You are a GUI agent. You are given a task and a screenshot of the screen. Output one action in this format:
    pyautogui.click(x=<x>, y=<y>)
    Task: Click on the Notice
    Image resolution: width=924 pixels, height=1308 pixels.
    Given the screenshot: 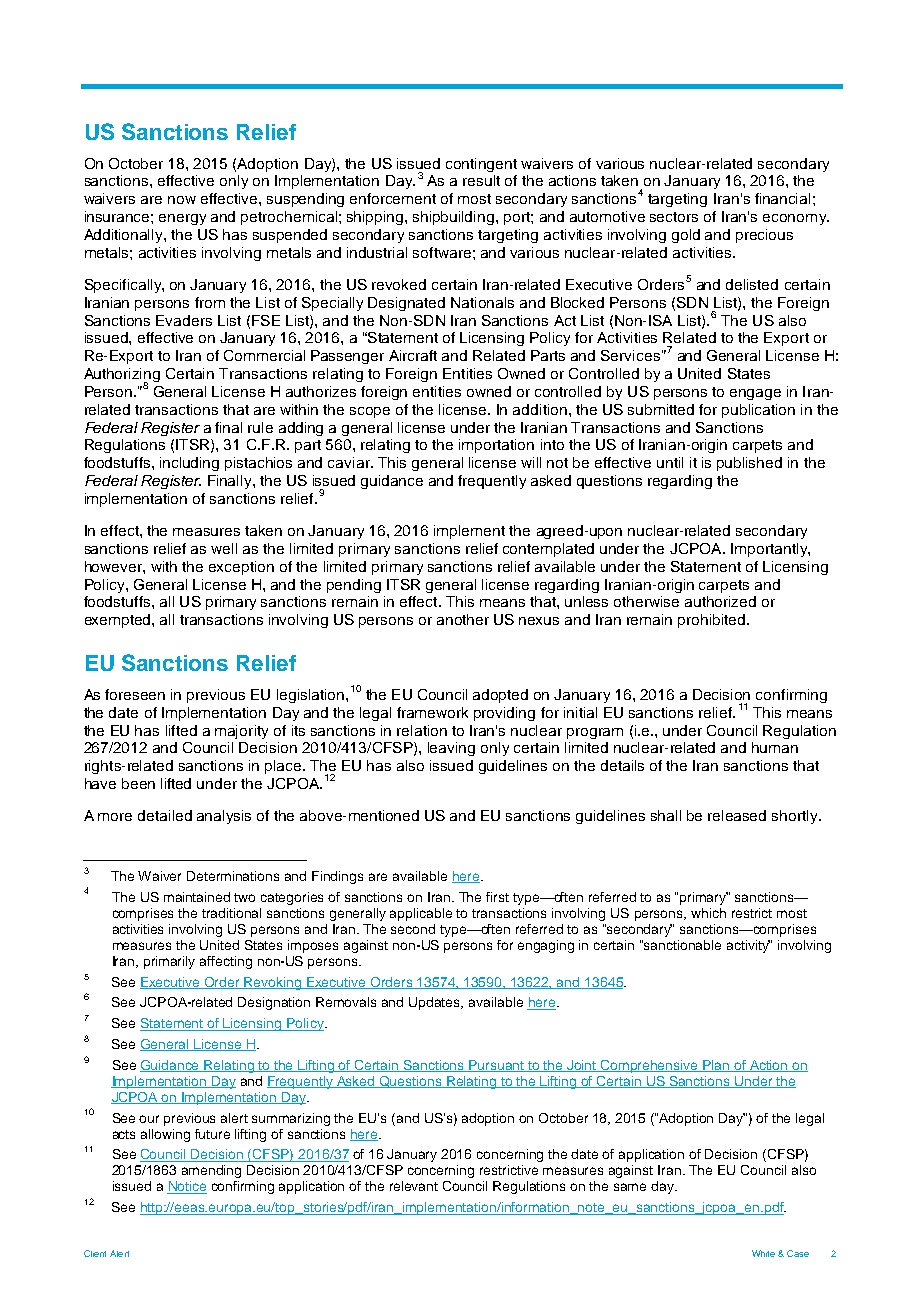 What is the action you would take?
    pyautogui.click(x=187, y=1187)
